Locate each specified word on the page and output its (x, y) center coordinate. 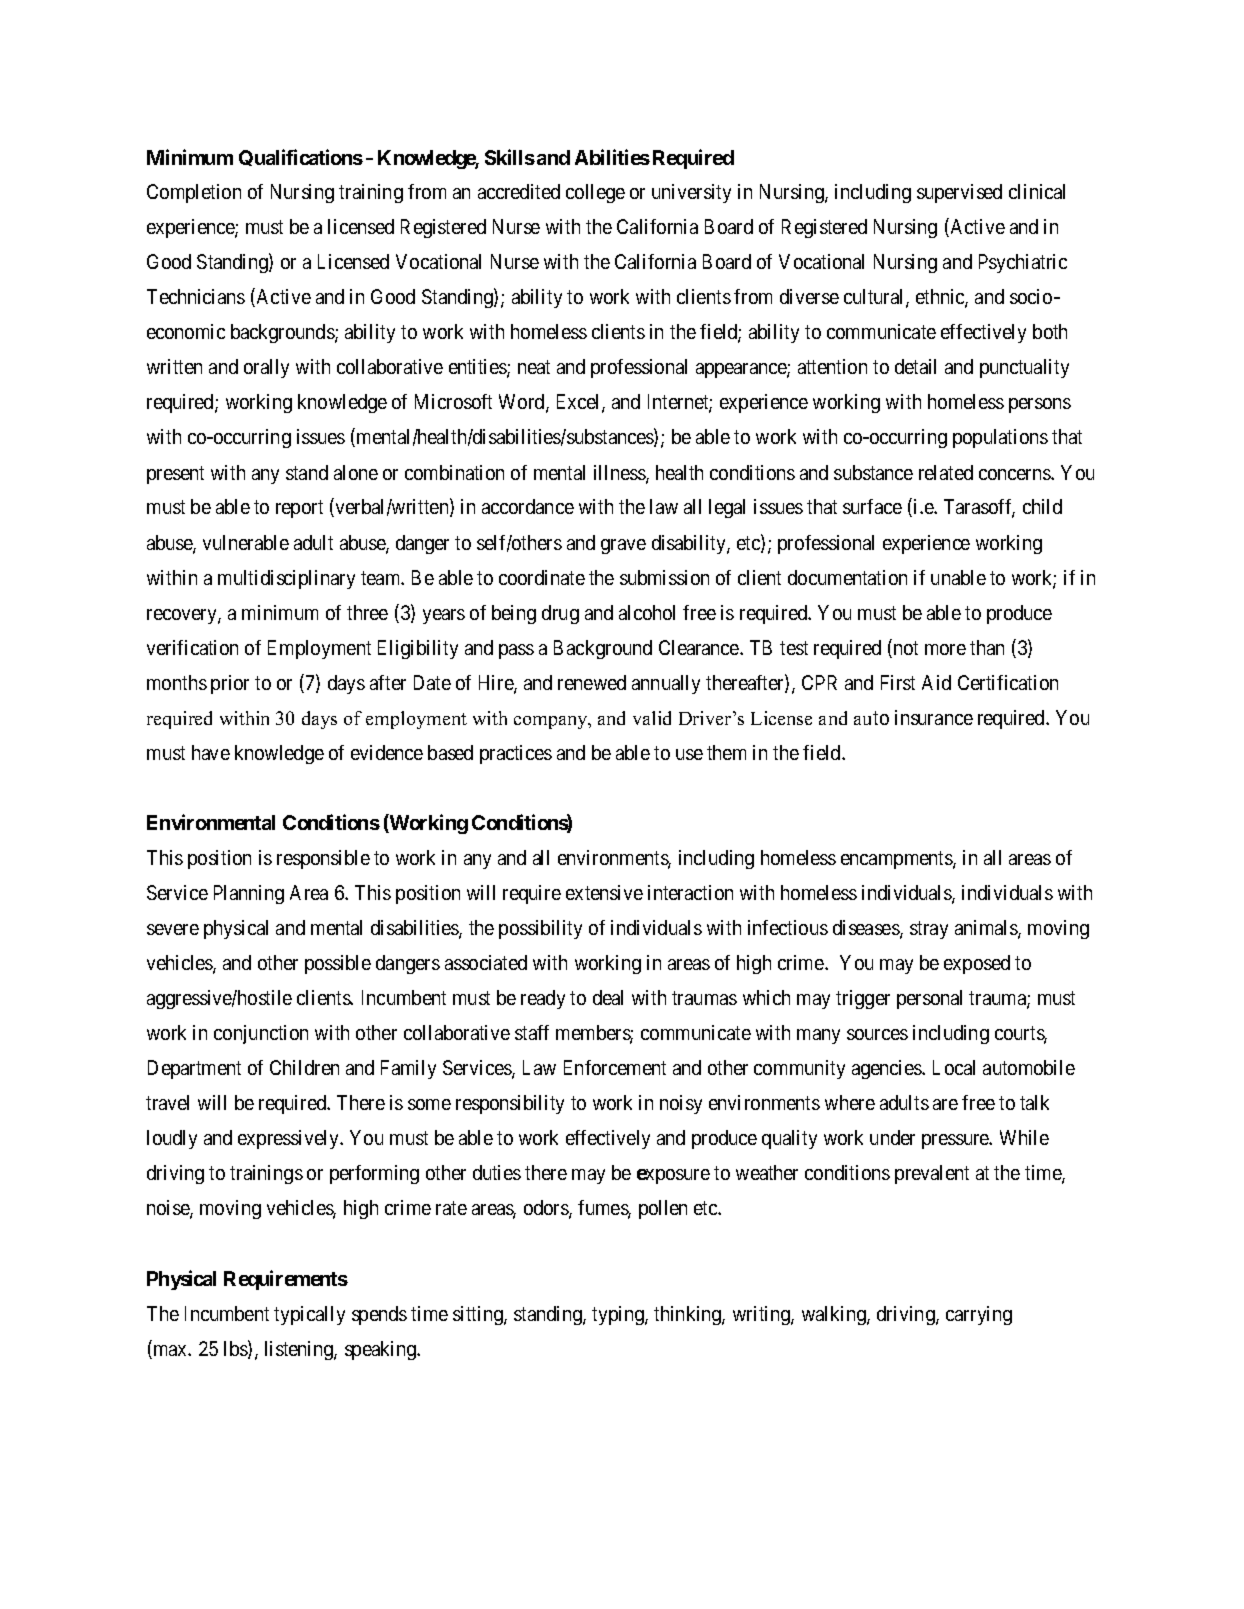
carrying (979, 1315)
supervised (959, 193)
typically (309, 1315)
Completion (194, 193)
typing (619, 1315)
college (595, 193)
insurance (934, 717)
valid (652, 718)
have (211, 752)
